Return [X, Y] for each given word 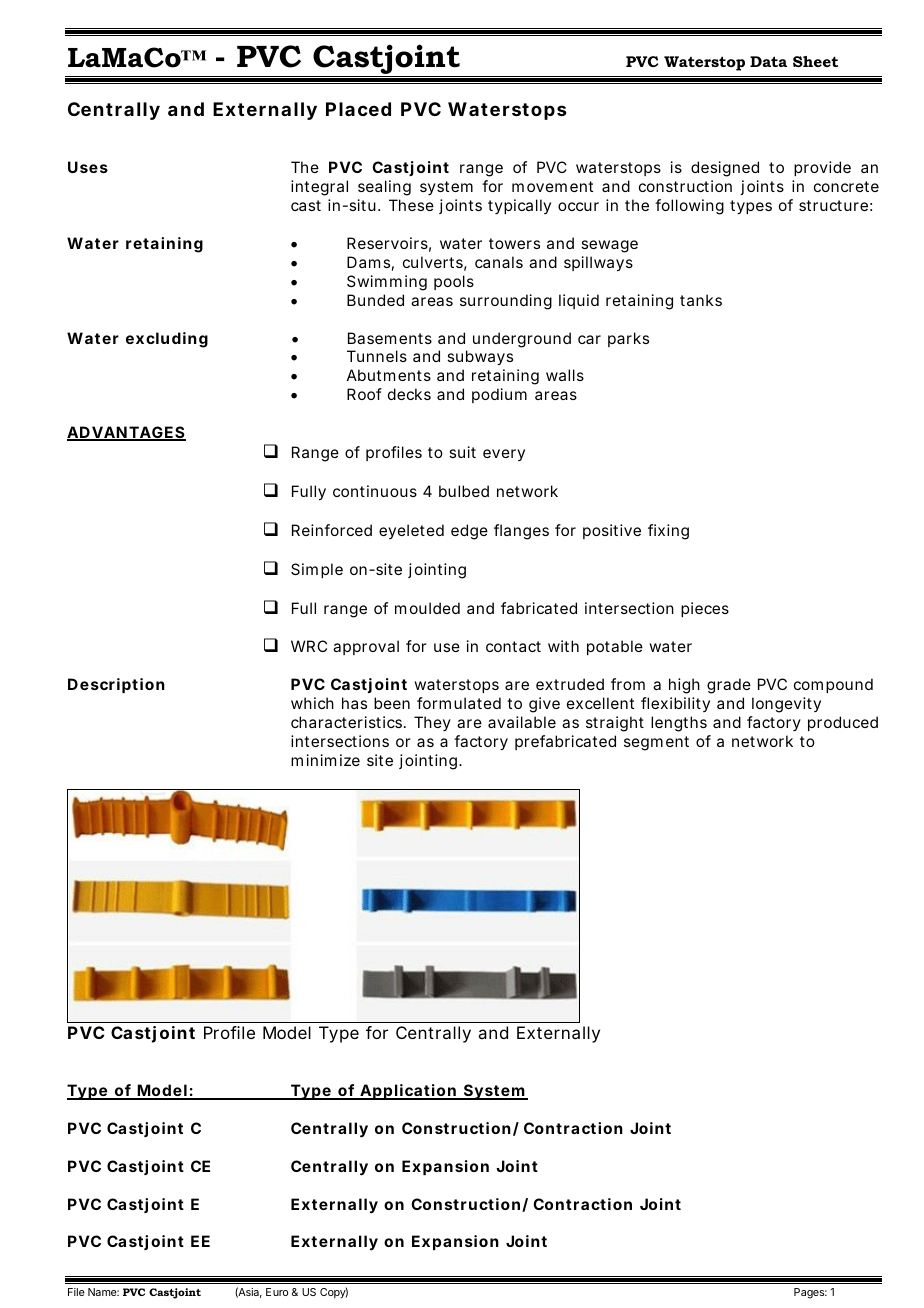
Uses [88, 167]
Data [768, 61]
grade [729, 686]
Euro [277, 1292]
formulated [459, 703]
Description [116, 685]
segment [656, 743]
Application [409, 1092]
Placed [358, 109]
